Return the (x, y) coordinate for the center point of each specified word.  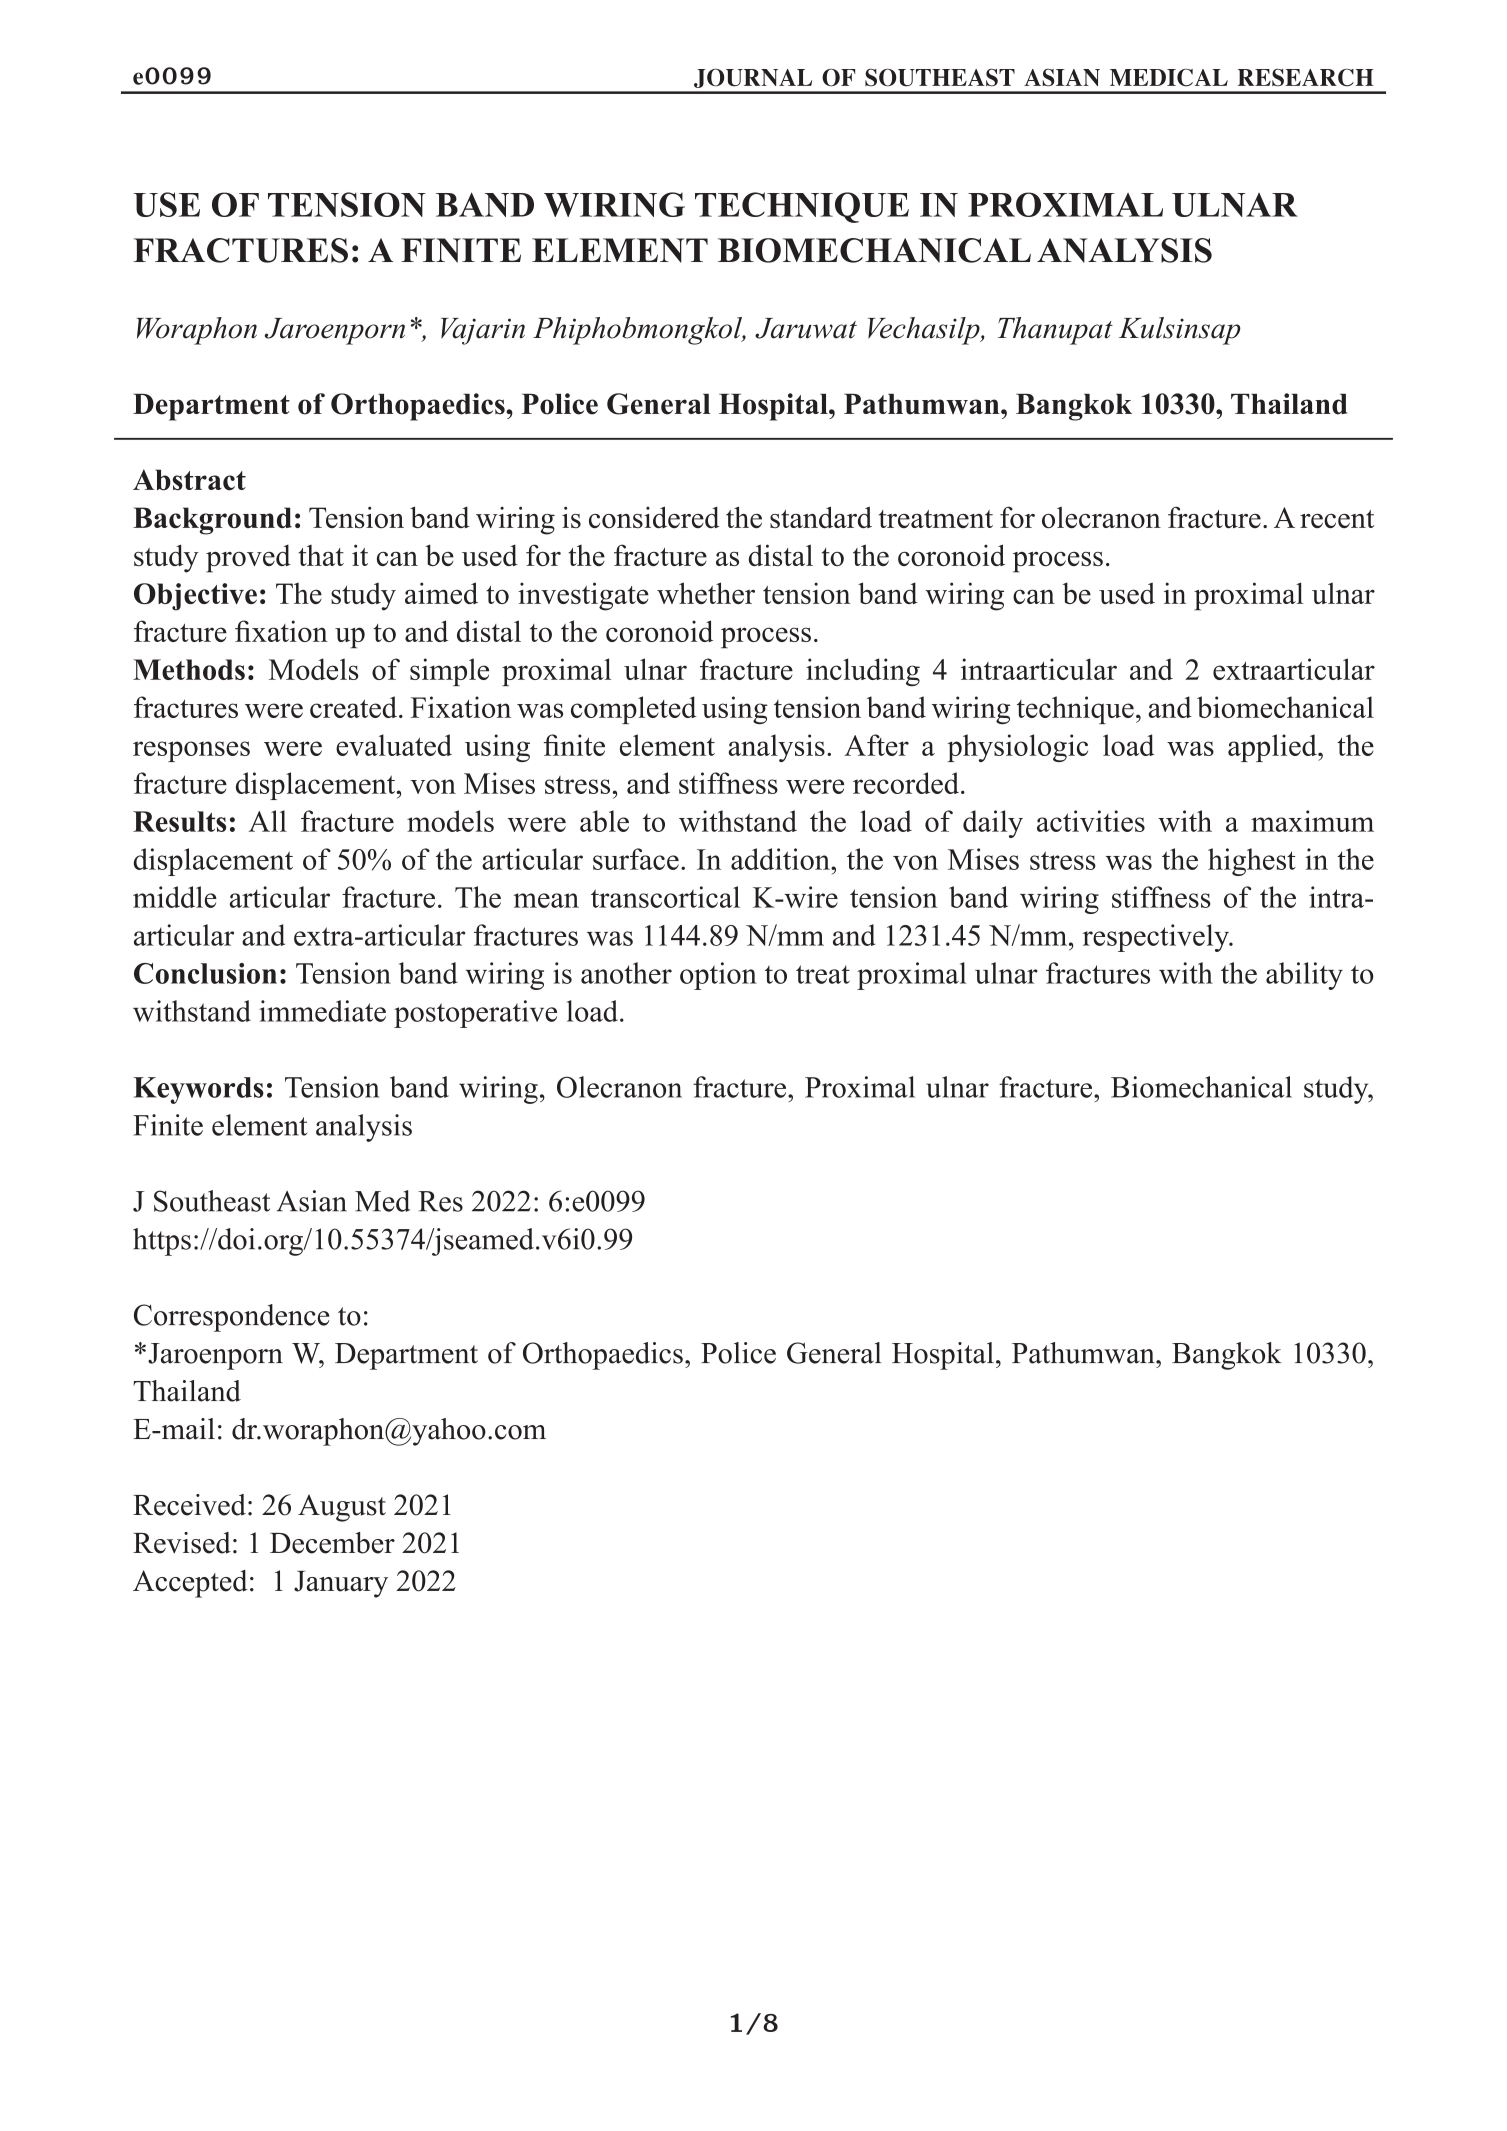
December (332, 1543)
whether (706, 593)
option (718, 976)
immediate (322, 1011)
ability (1304, 976)
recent (1337, 519)
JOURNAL (753, 78)
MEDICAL (1169, 78)
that (321, 555)
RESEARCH (1306, 78)
